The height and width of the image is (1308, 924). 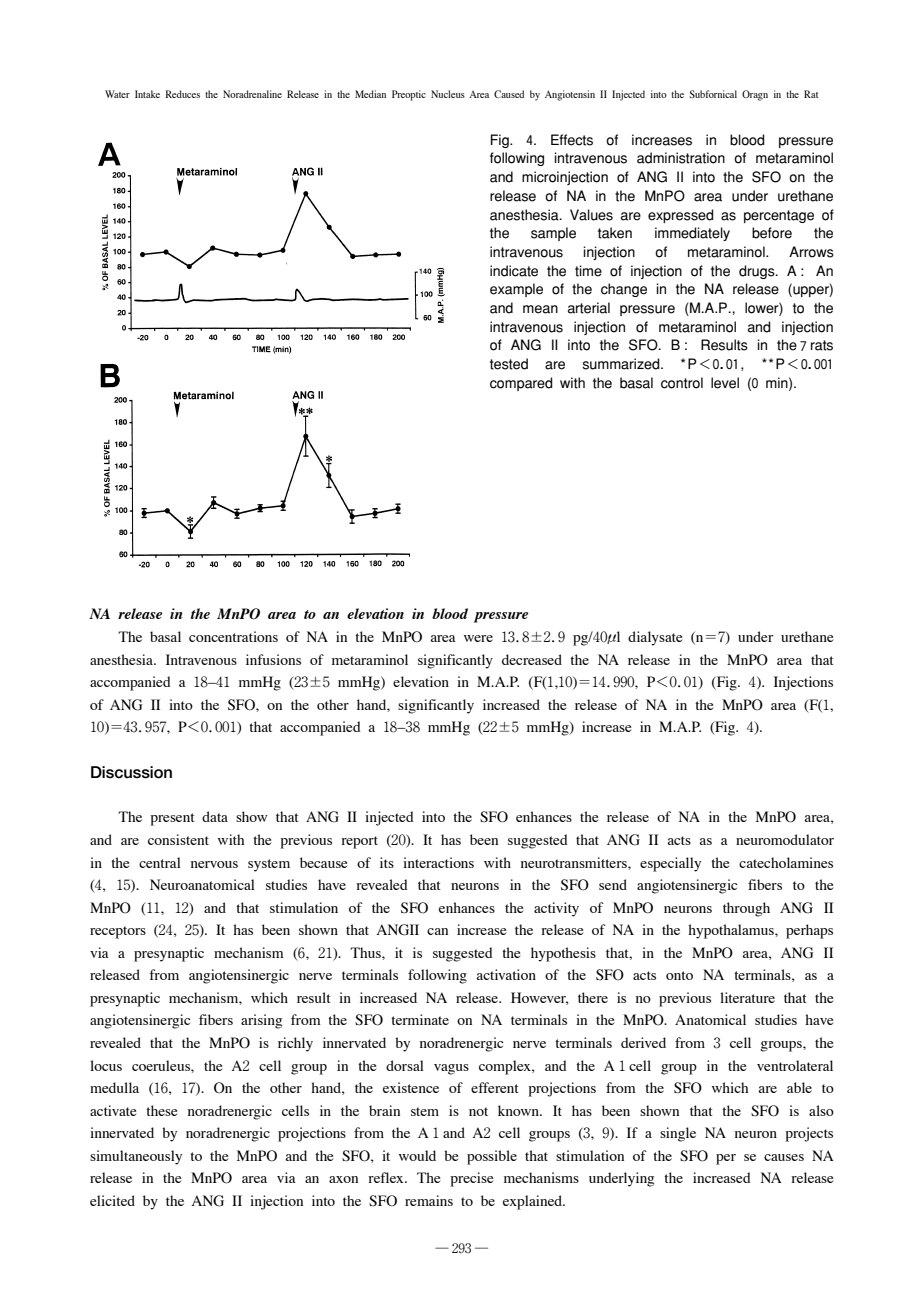 I want to click on concentrations, so click(x=233, y=636).
